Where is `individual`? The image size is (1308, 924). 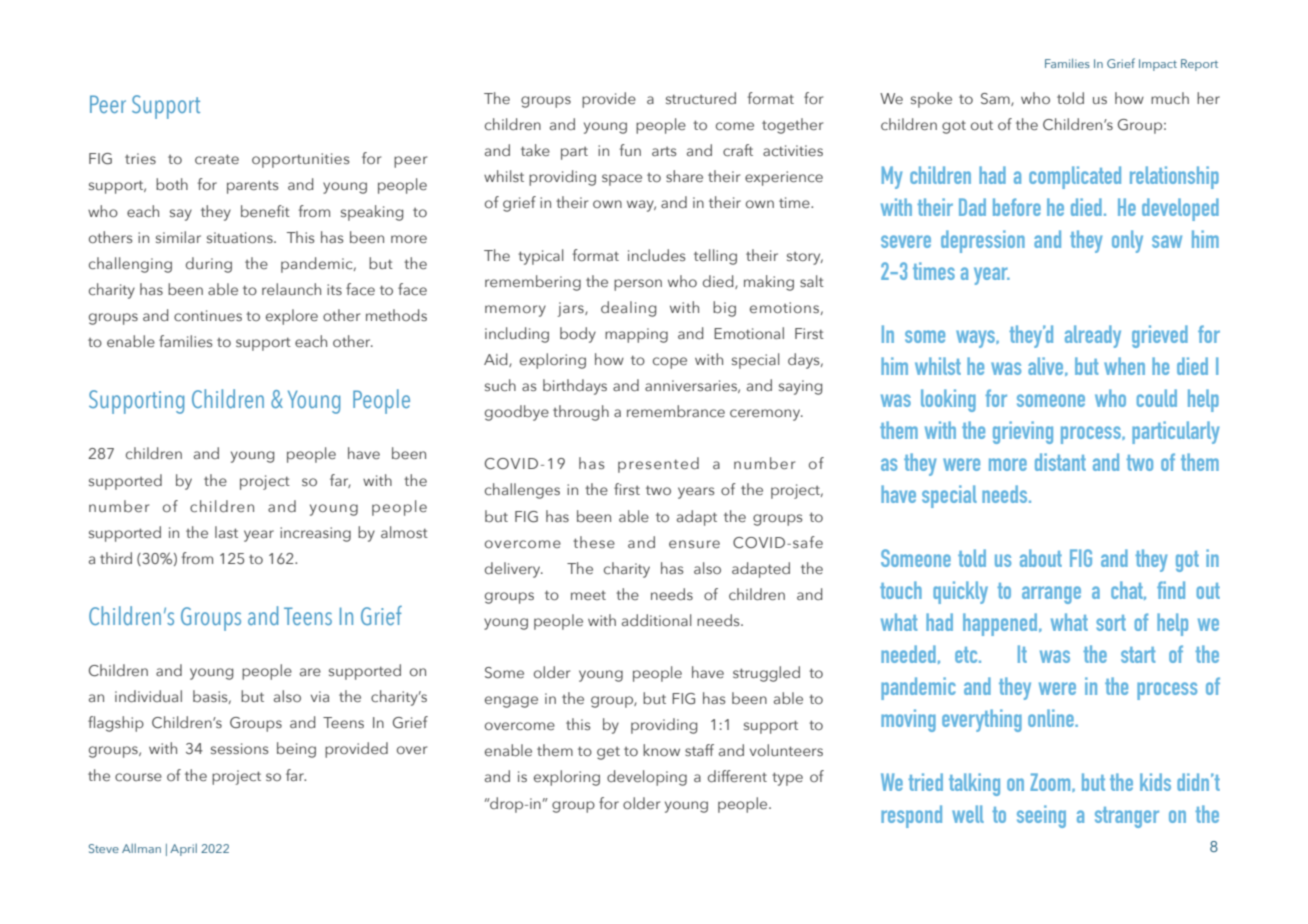 individual is located at coordinates (148, 696).
